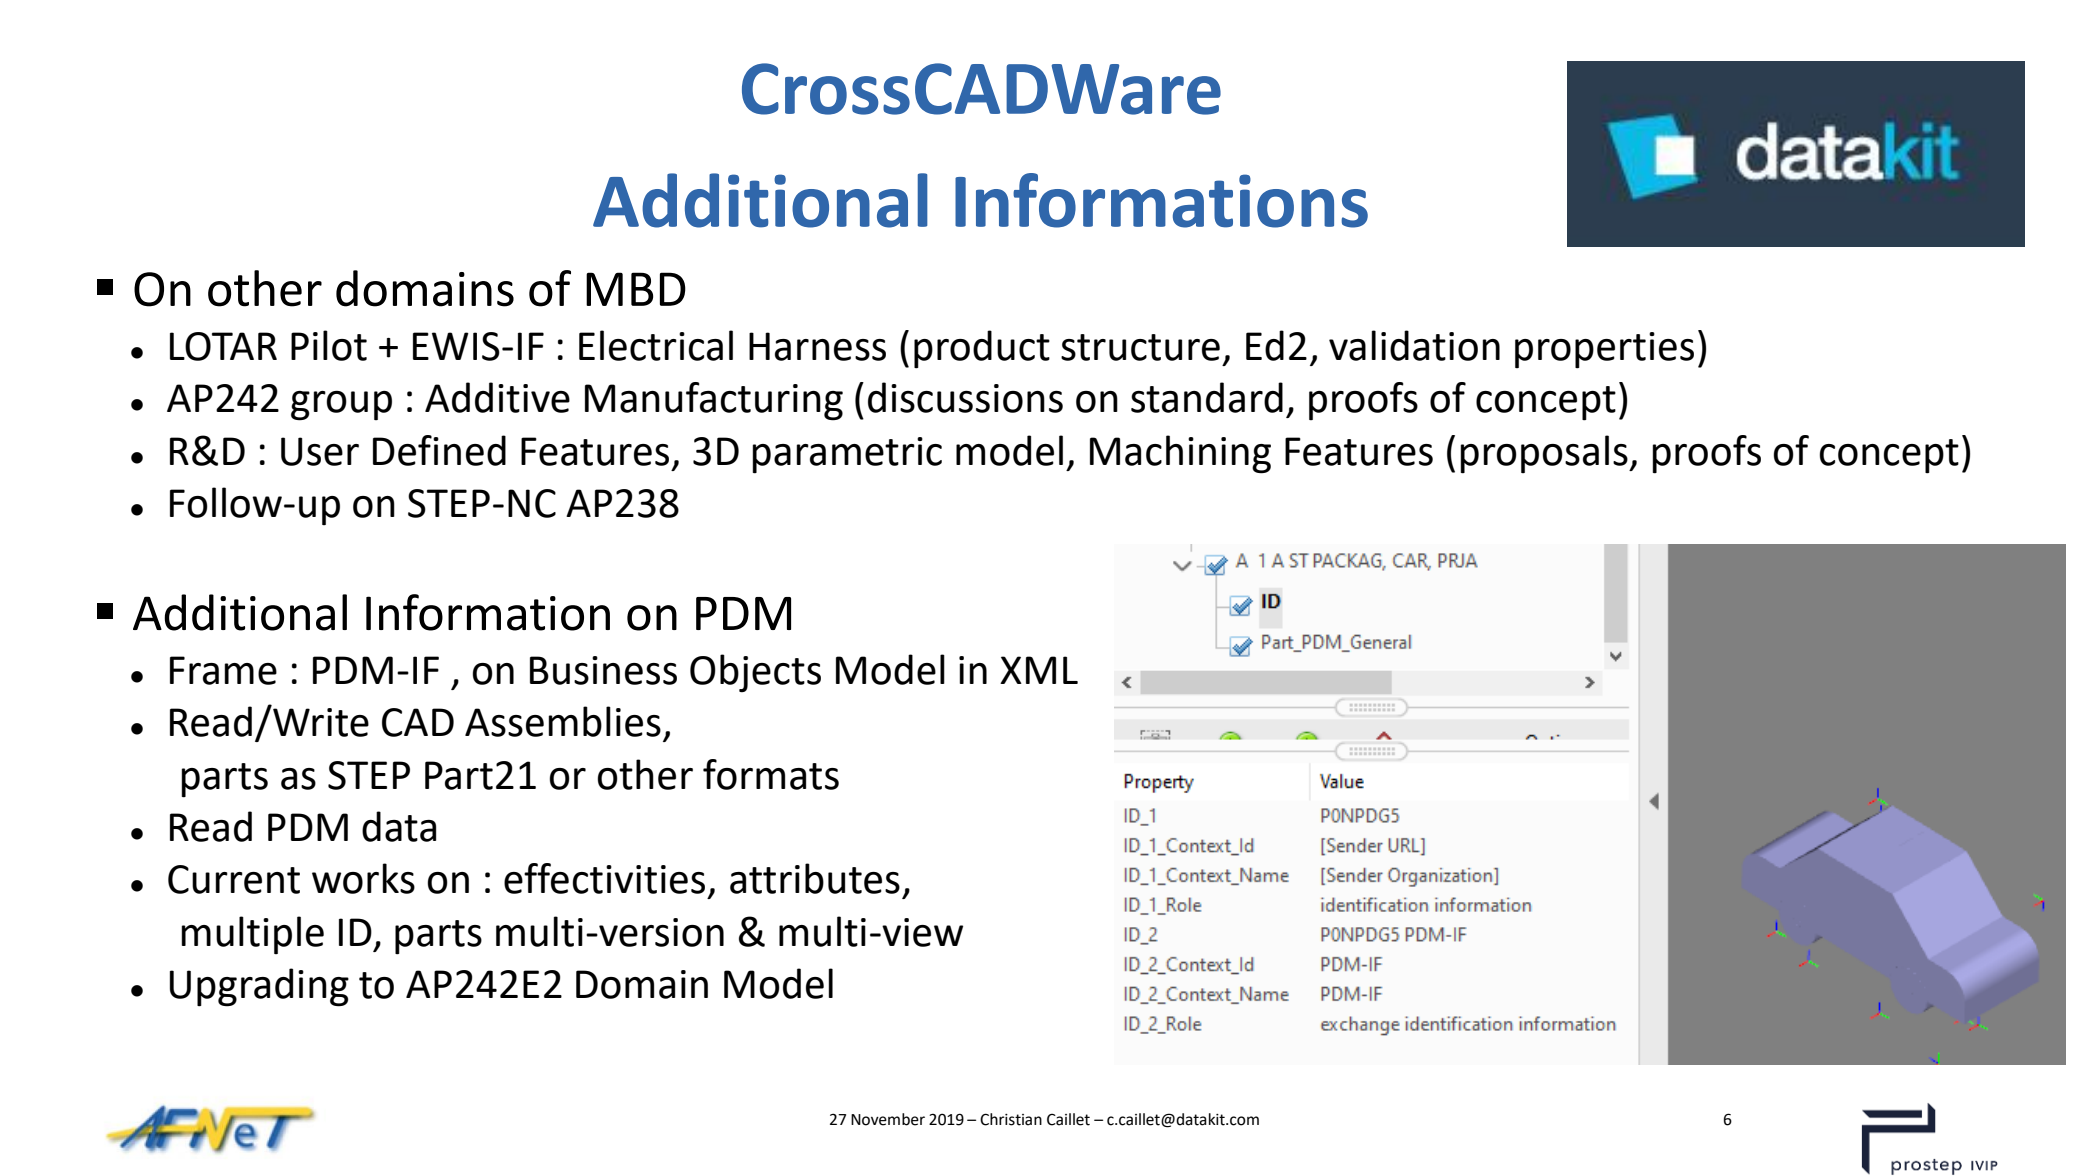  What do you see at coordinates (815, 878) in the document?
I see `attributes` at bounding box center [815, 878].
